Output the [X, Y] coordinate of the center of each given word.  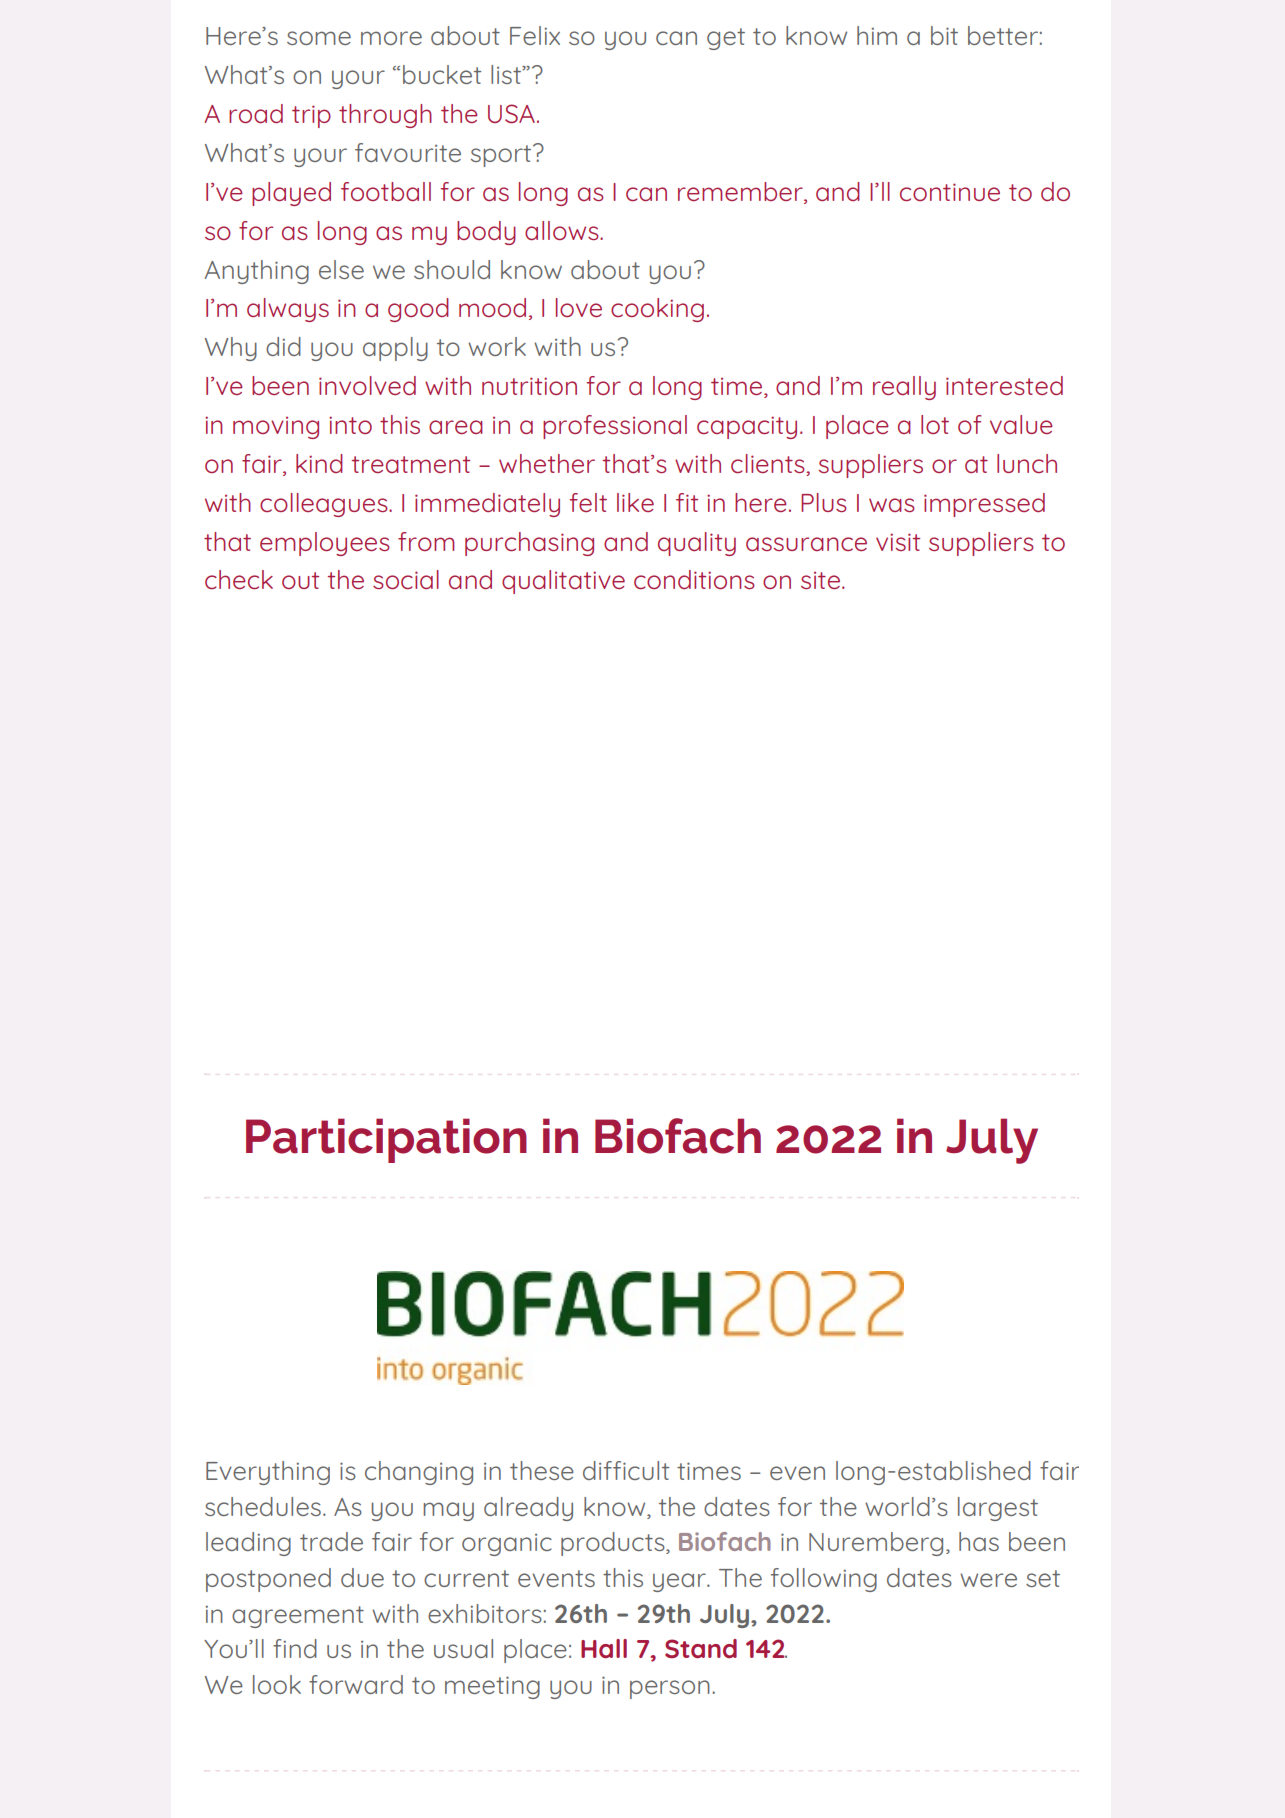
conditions [694, 579]
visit [898, 542]
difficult [626, 1470]
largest [998, 1509]
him [877, 35]
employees [325, 544]
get [726, 39]
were [988, 1580]
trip [311, 116]
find [295, 1648]
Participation [386, 1140]
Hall [604, 1648]
